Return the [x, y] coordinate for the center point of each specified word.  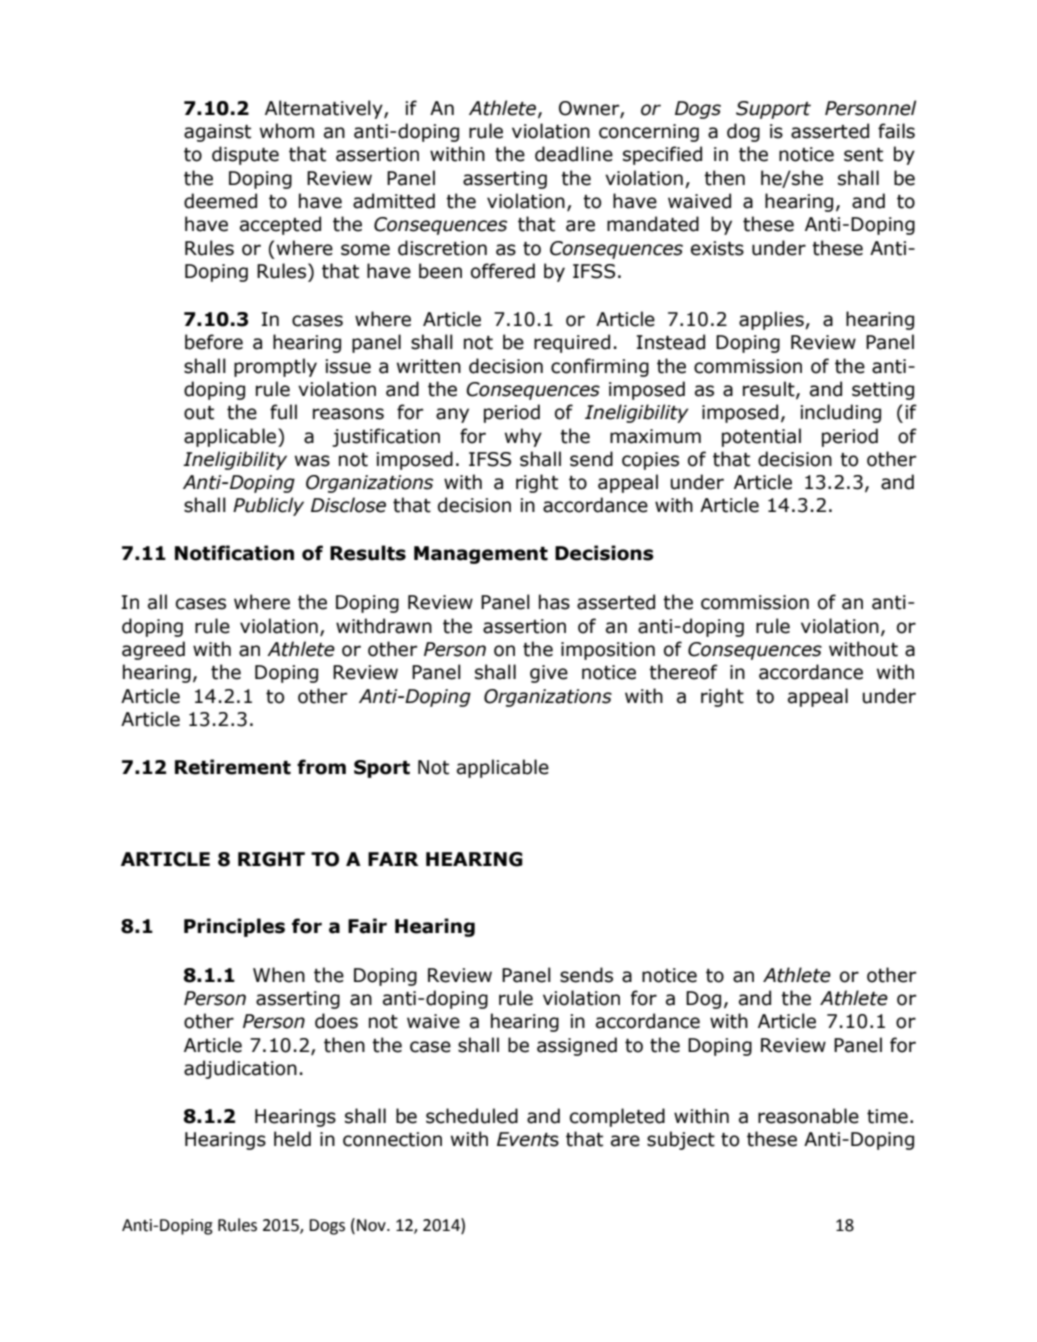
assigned [577, 1046]
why [523, 437]
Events [528, 1139]
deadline [574, 154]
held [292, 1139]
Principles [234, 927]
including [840, 413]
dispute [245, 155]
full [283, 412]
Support [773, 110]
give [549, 674]
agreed [153, 650]
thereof [683, 672]
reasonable [808, 1116]
